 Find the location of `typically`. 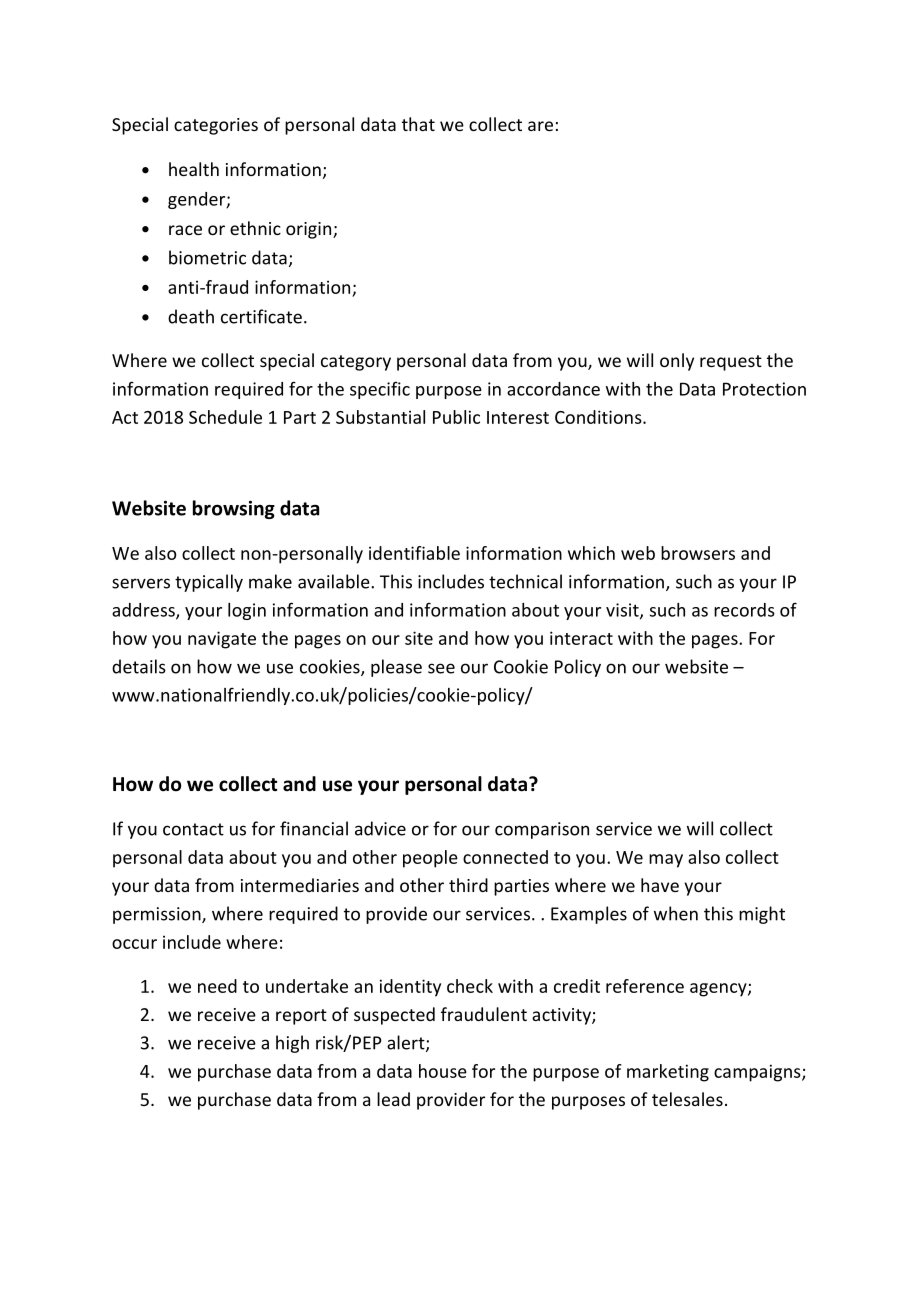

typically is located at coordinates (209, 583).
